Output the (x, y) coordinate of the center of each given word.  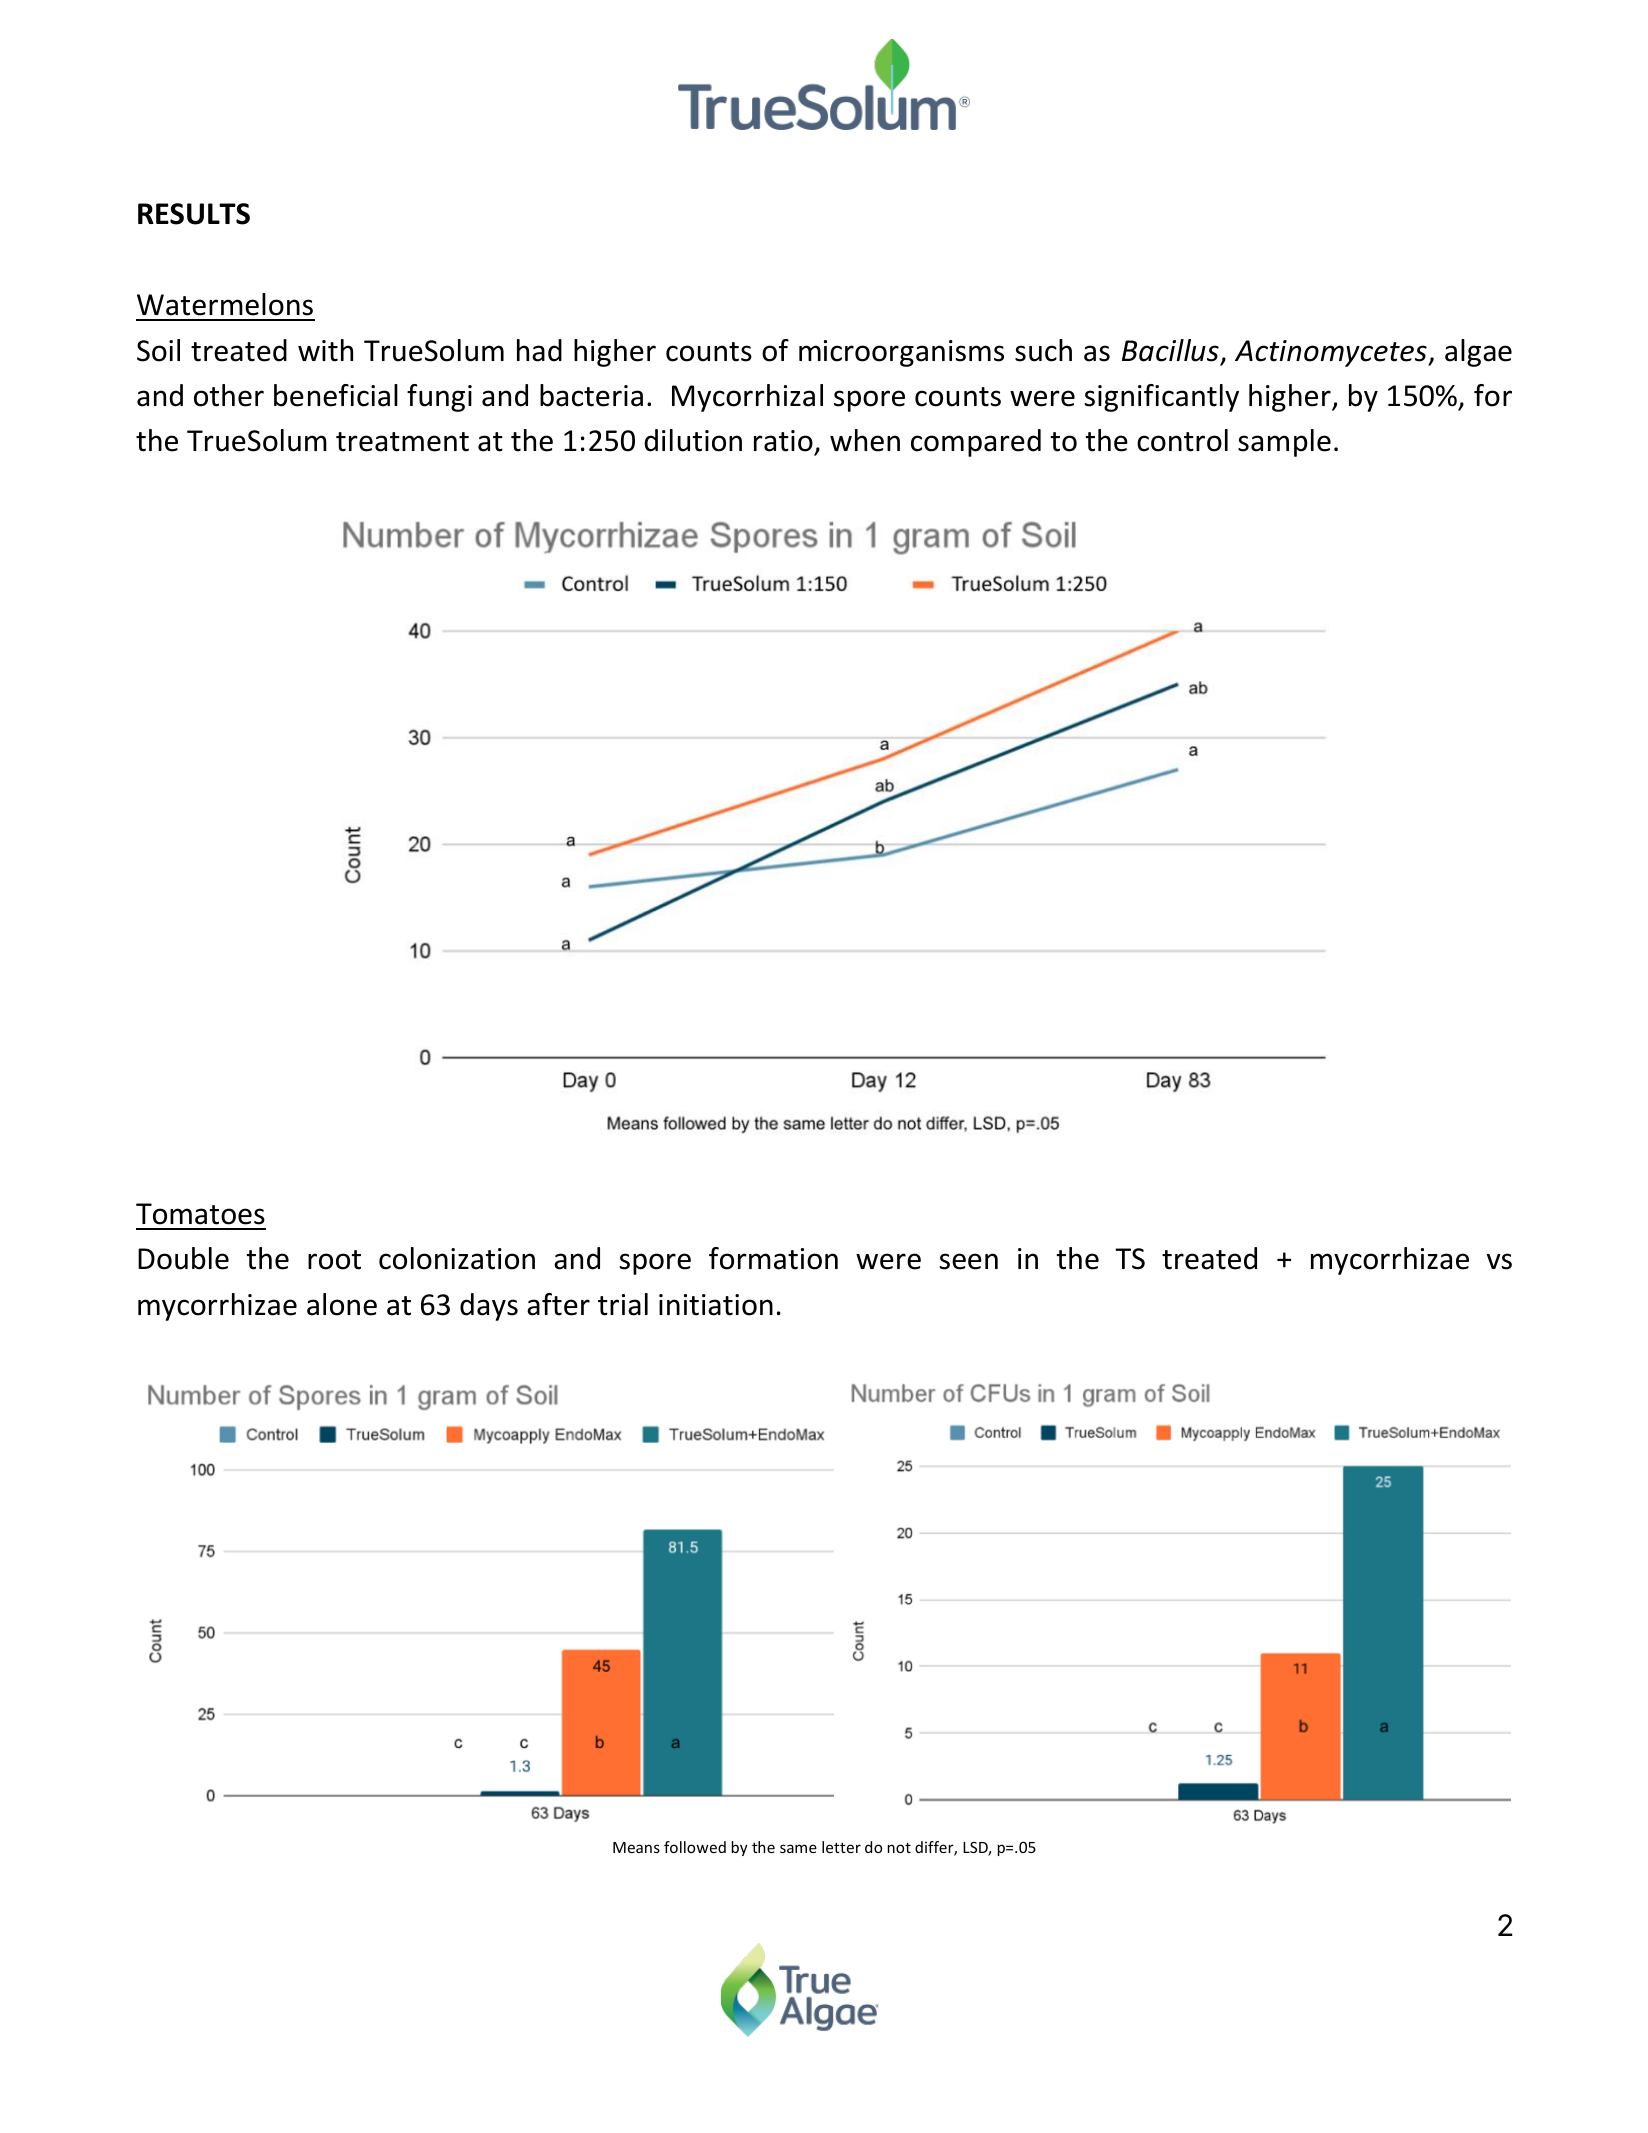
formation (773, 1258)
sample (1284, 443)
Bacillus (1170, 350)
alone (342, 1304)
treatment (402, 442)
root (334, 1260)
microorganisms (901, 353)
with (325, 350)
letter (841, 1847)
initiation (716, 1305)
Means (636, 1847)
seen (969, 1261)
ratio (784, 442)
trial (623, 1304)
